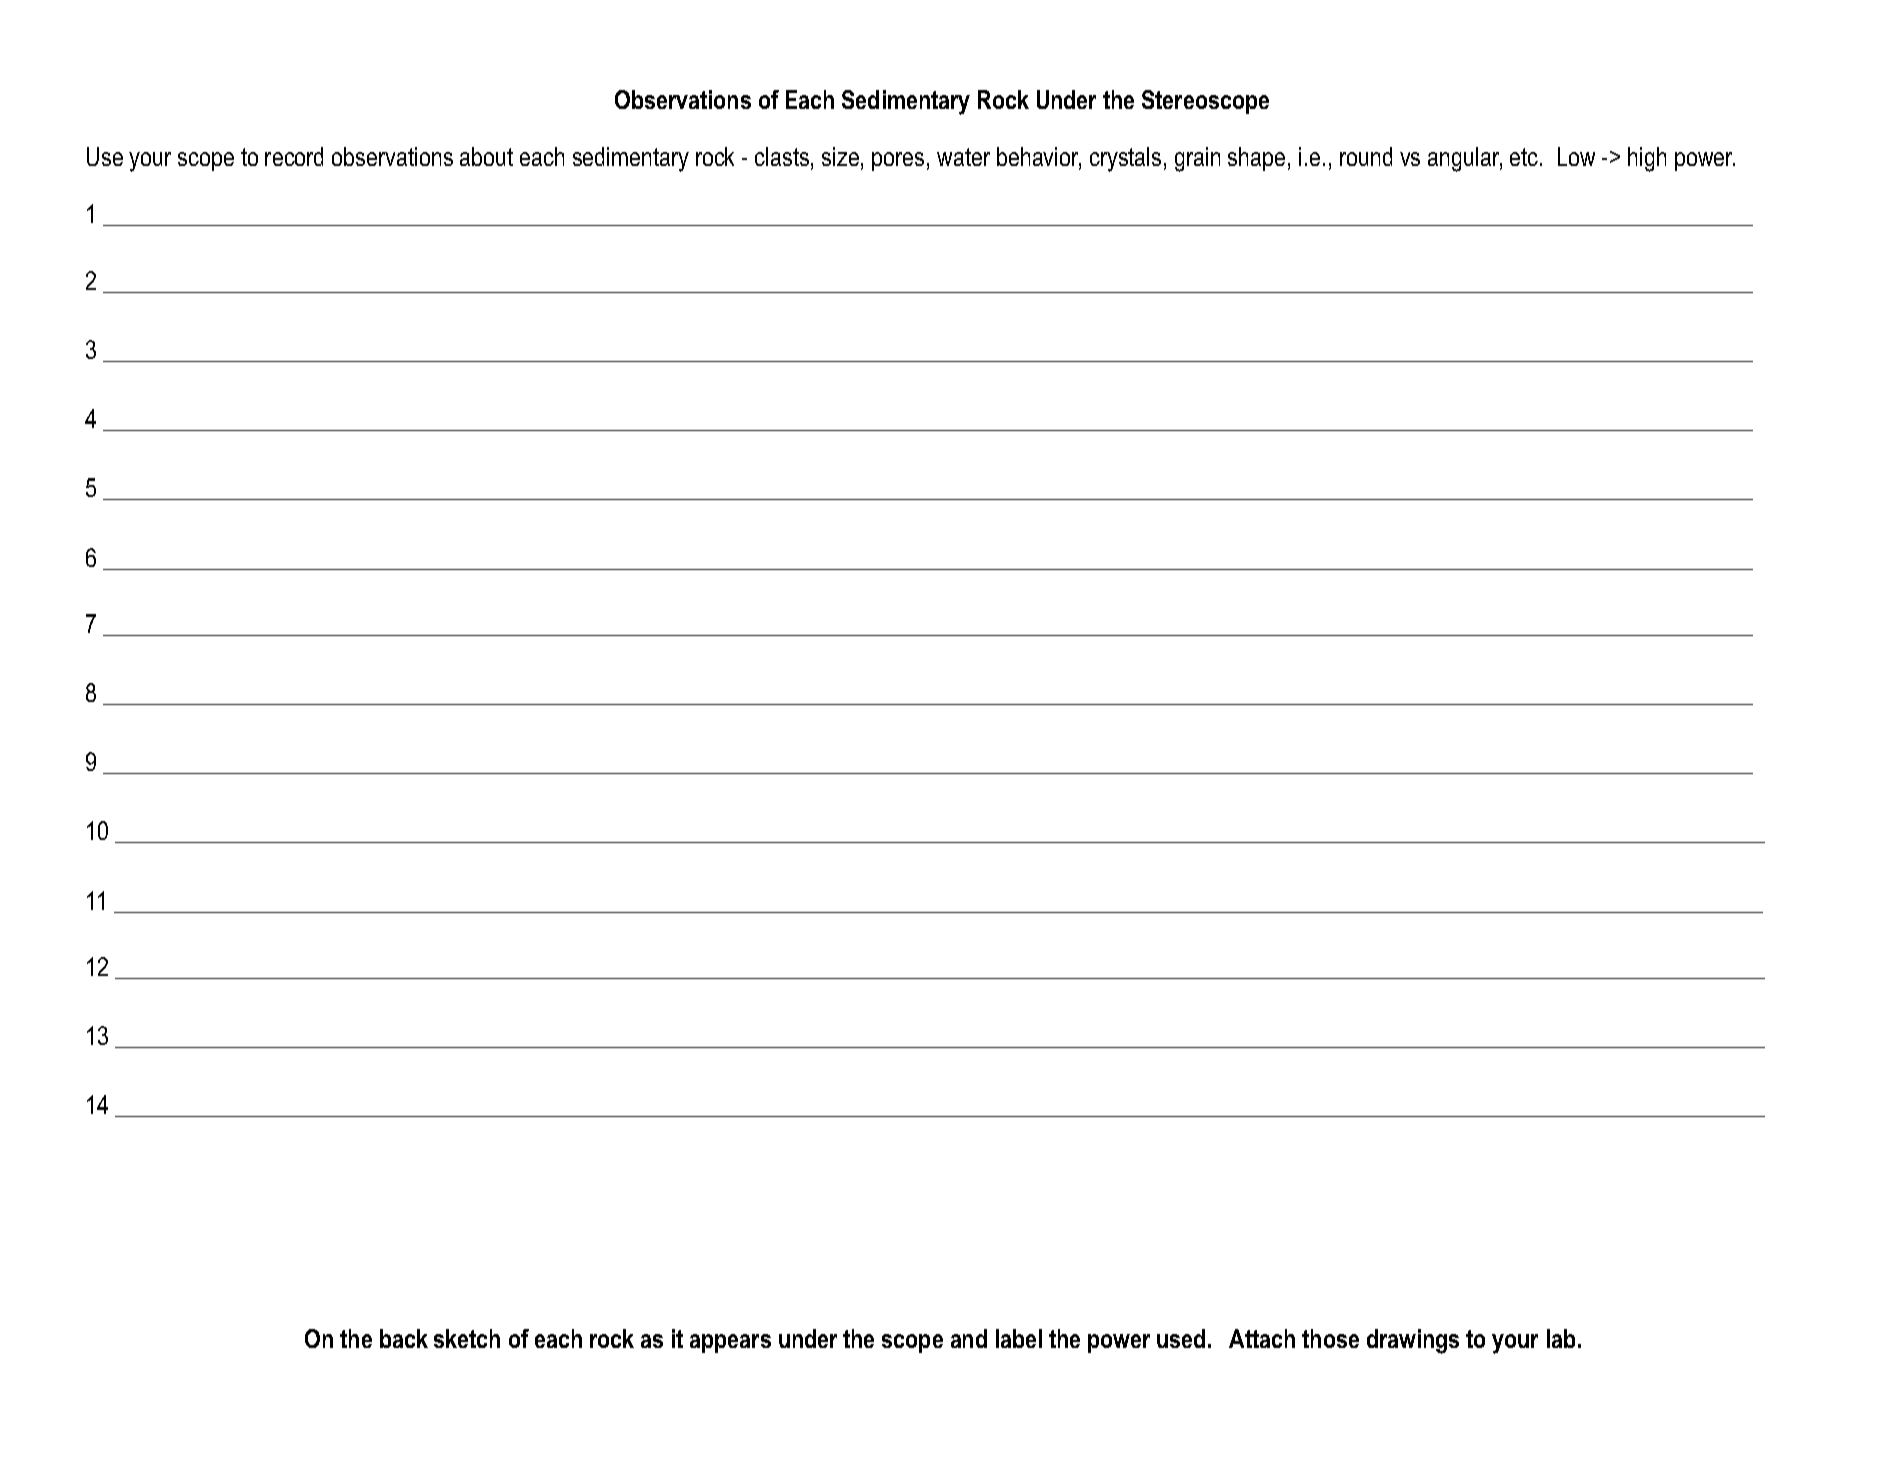 Image resolution: width=1887 pixels, height=1458 pixels. I want to click on used, so click(1181, 1338).
